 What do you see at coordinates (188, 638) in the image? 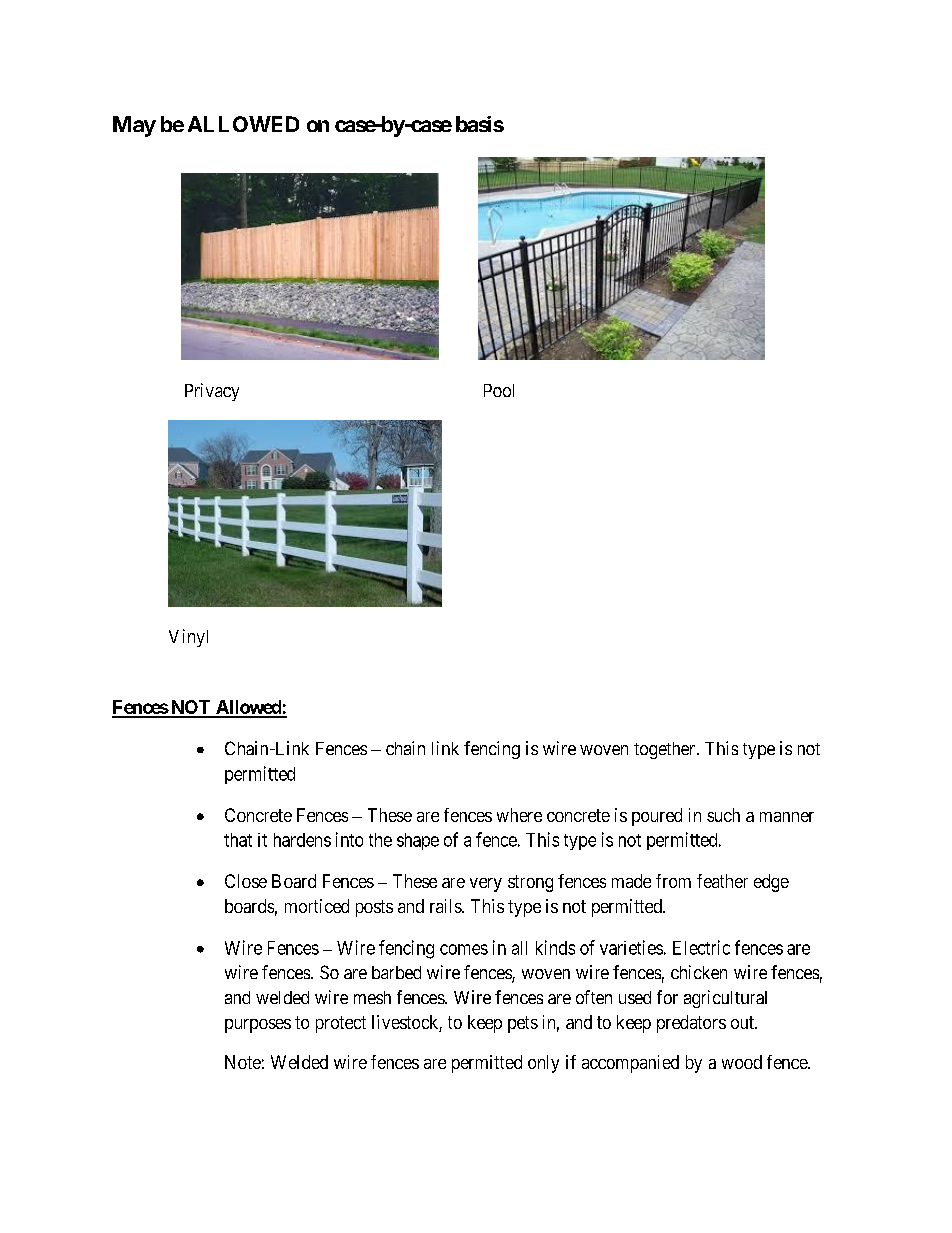
I see `Vinyl` at bounding box center [188, 638].
